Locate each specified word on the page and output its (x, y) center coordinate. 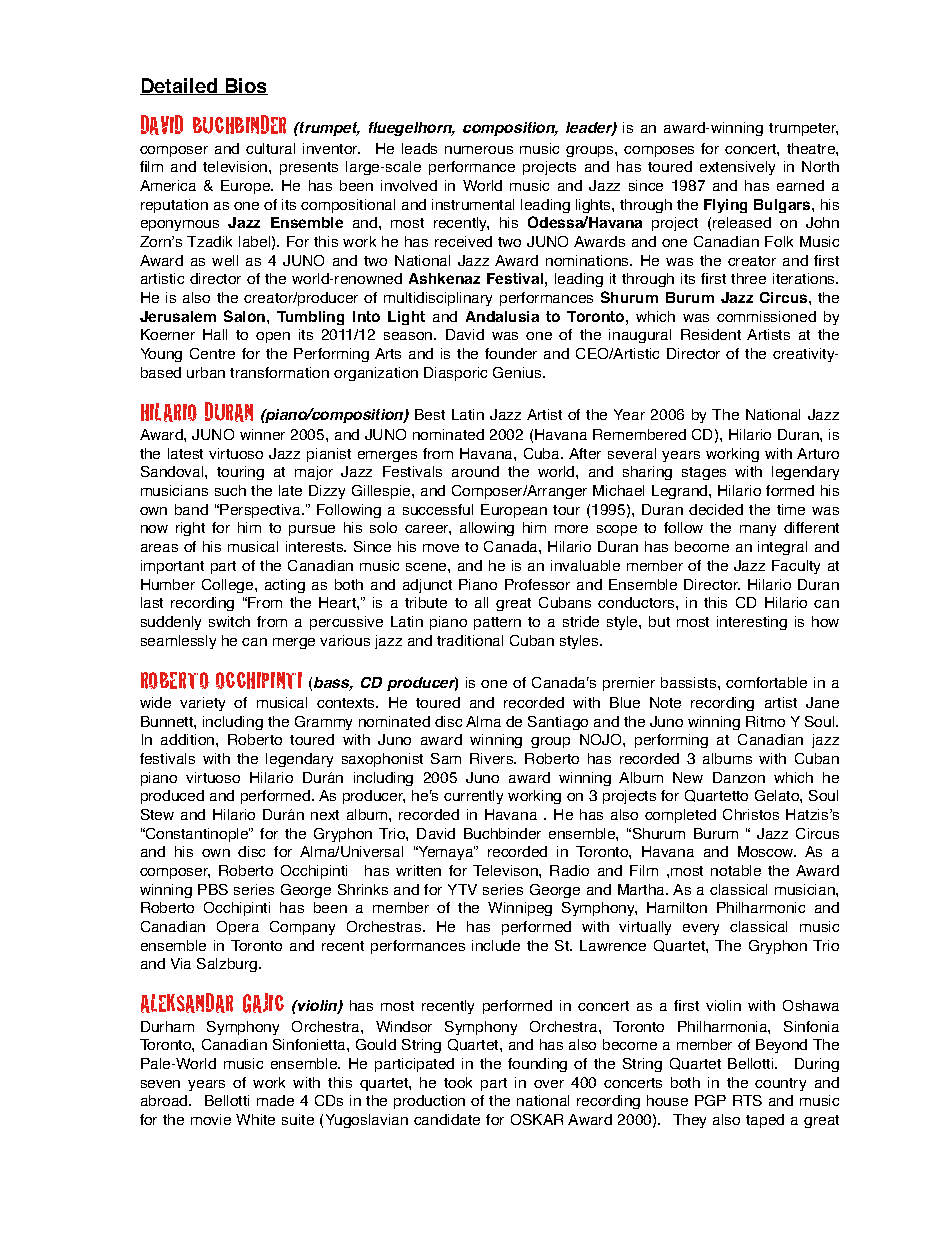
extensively (737, 168)
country (780, 1084)
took (458, 1082)
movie (211, 1119)
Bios (245, 86)
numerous (479, 150)
